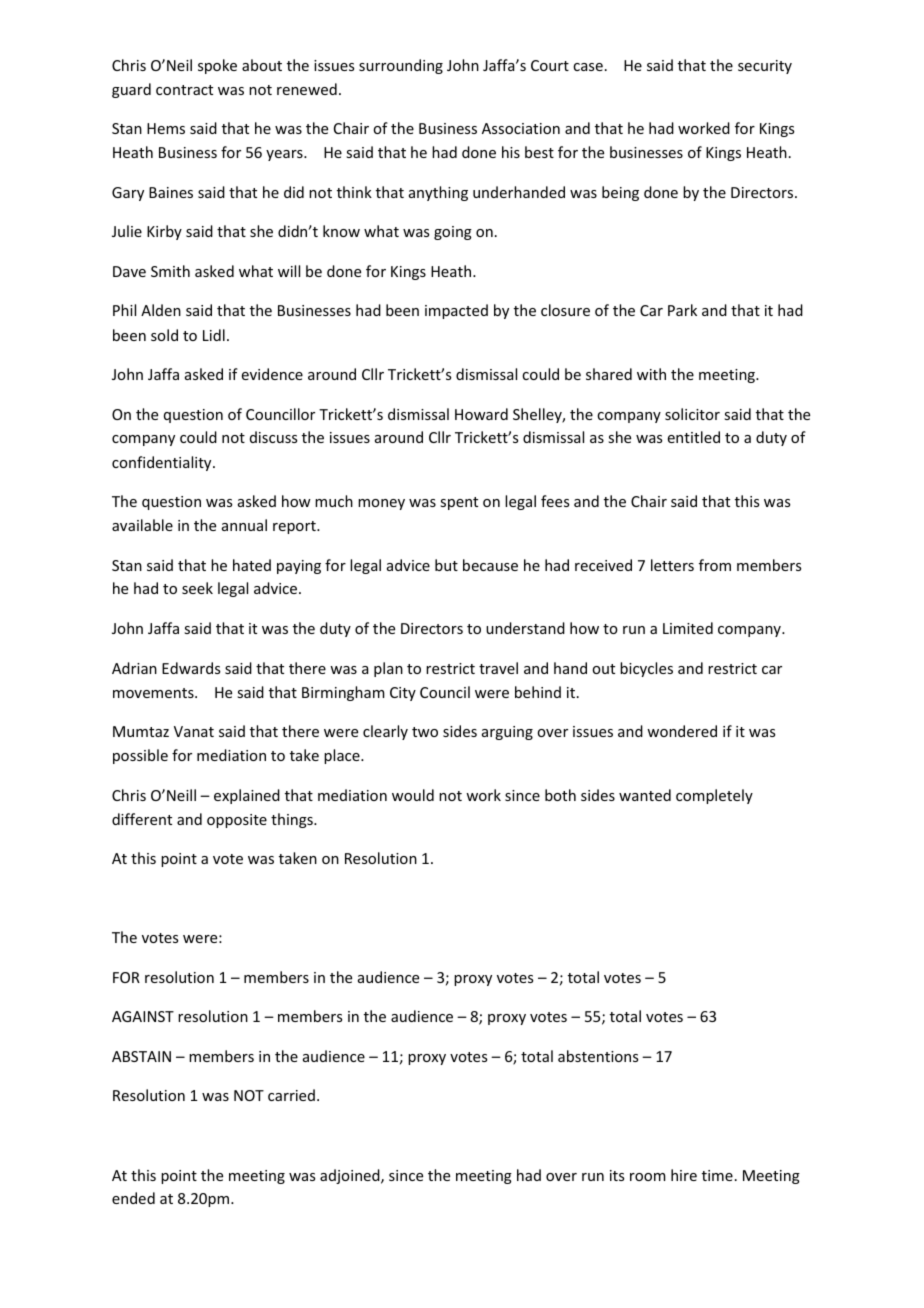  I want to click on spent, so click(459, 503).
